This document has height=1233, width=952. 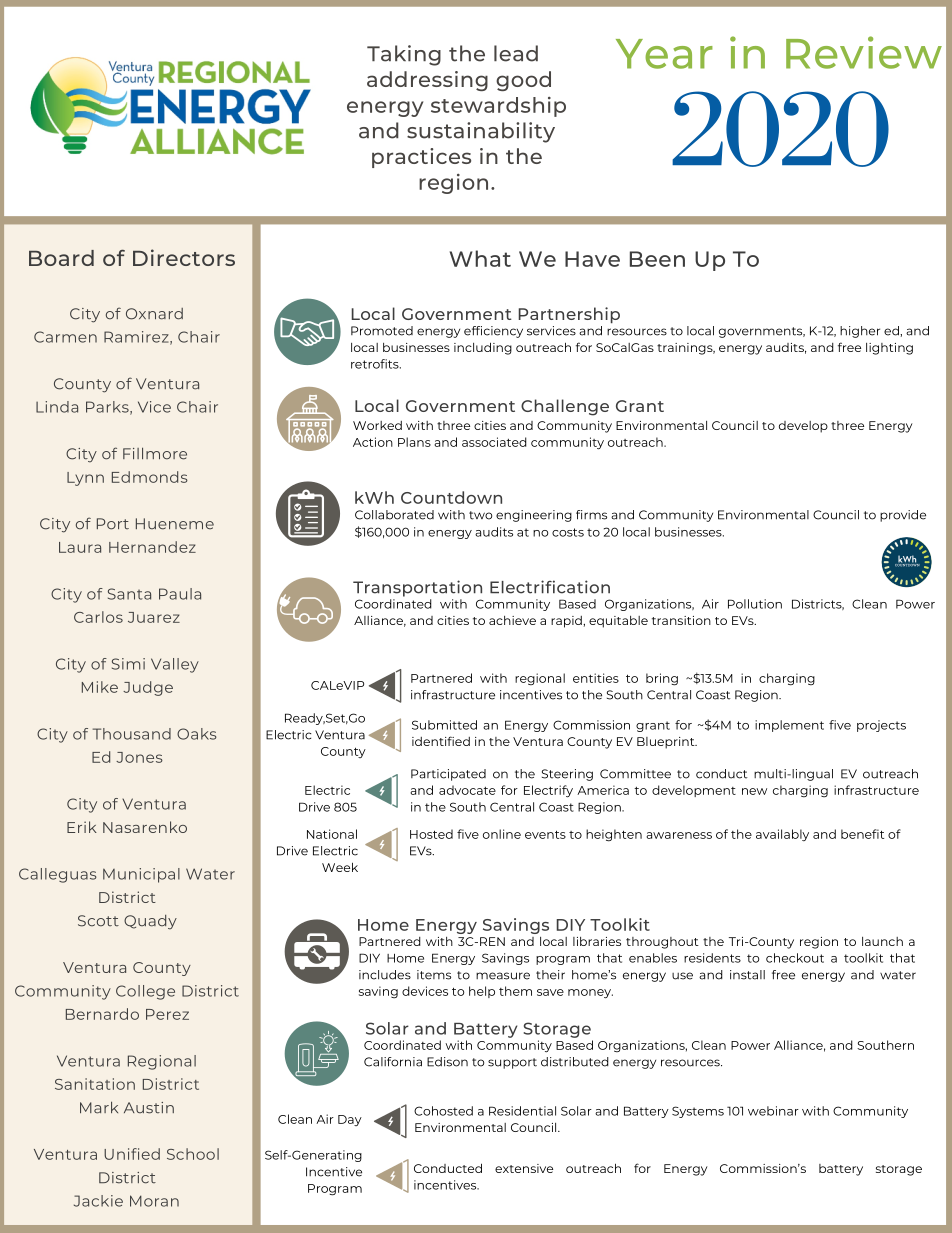 I want to click on Taking, so click(x=404, y=55).
